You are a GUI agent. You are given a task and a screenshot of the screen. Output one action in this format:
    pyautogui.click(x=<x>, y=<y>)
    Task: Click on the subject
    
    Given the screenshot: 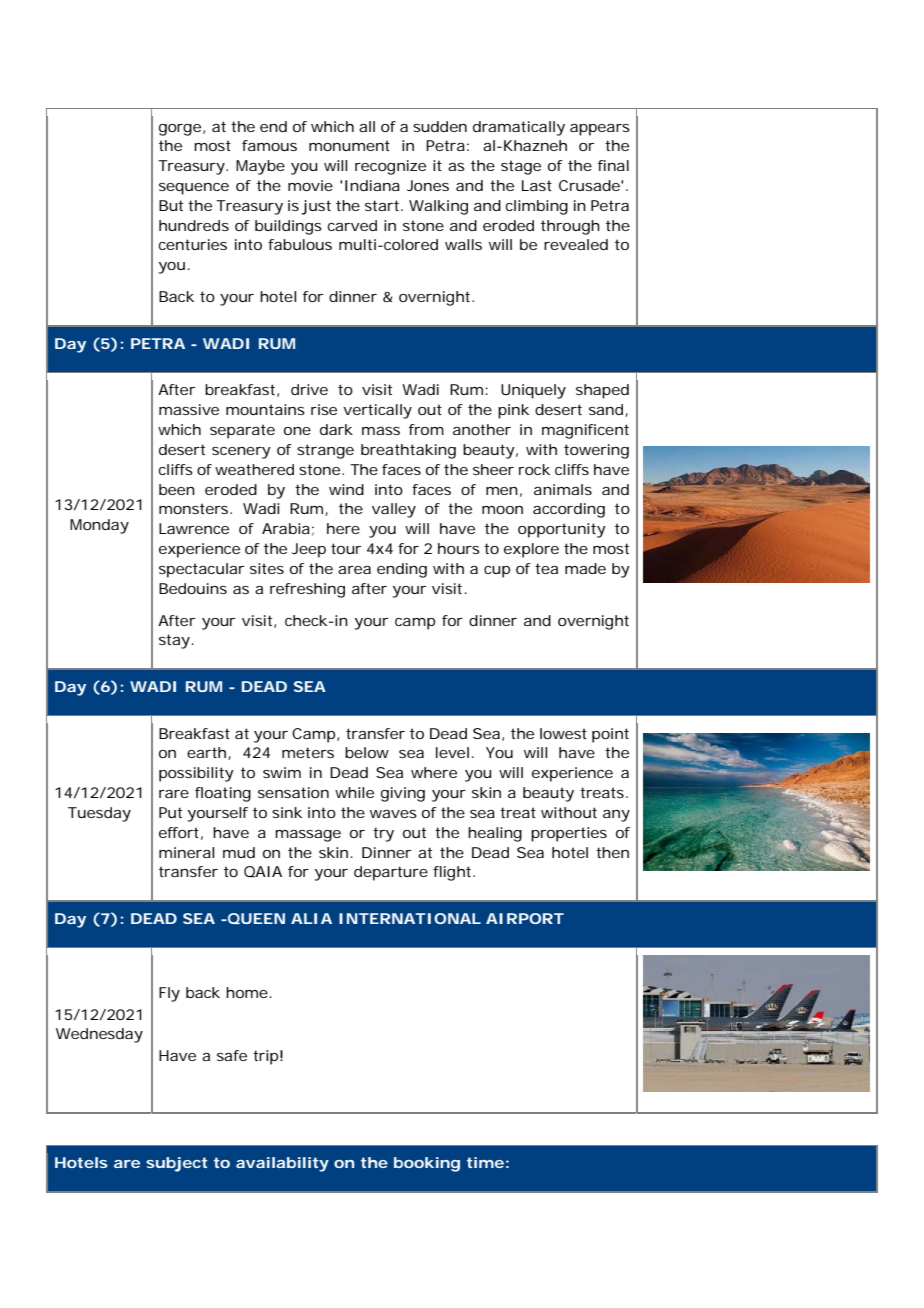 What is the action you would take?
    pyautogui.click(x=176, y=1164)
